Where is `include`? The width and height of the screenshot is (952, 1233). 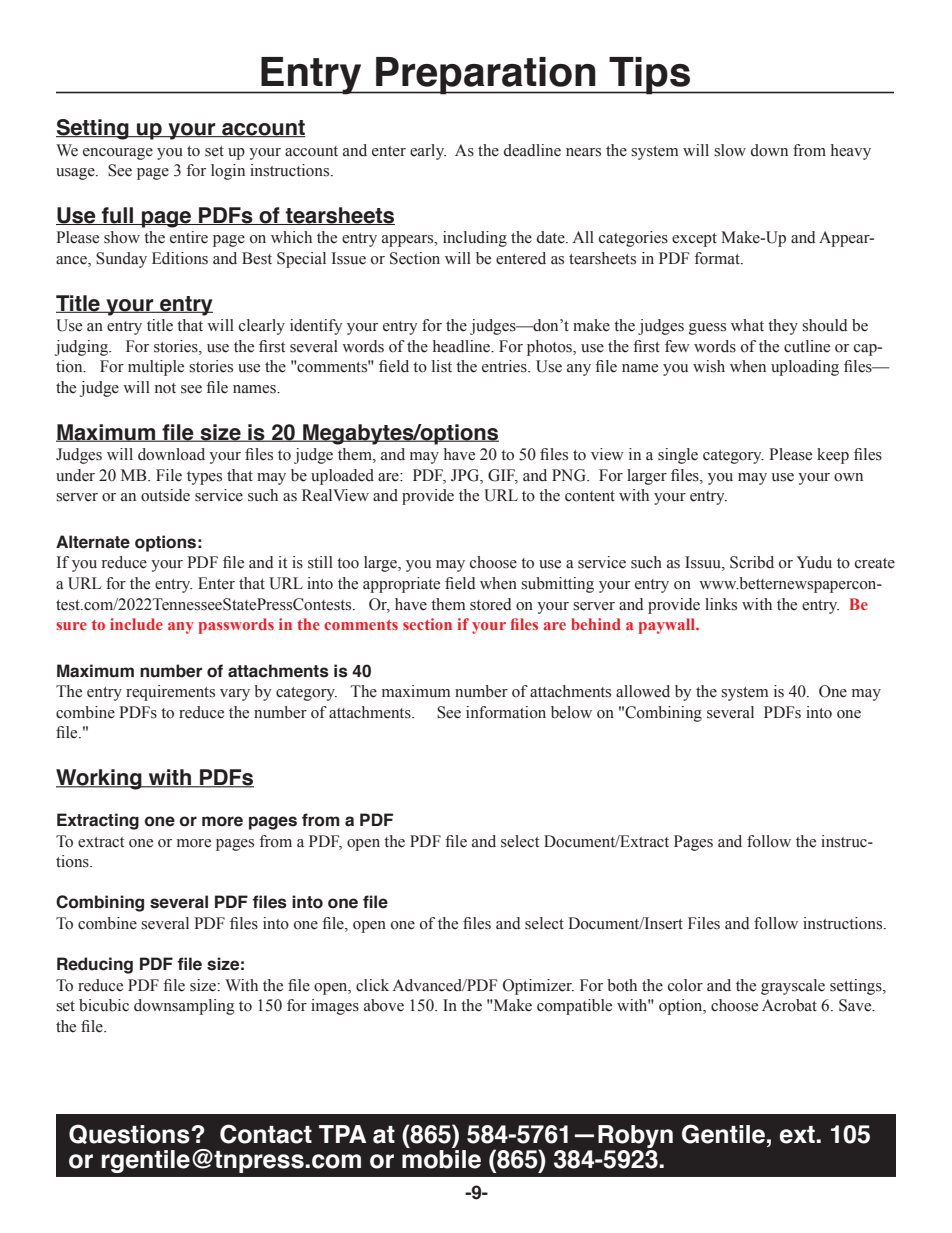 include is located at coordinates (136, 624).
